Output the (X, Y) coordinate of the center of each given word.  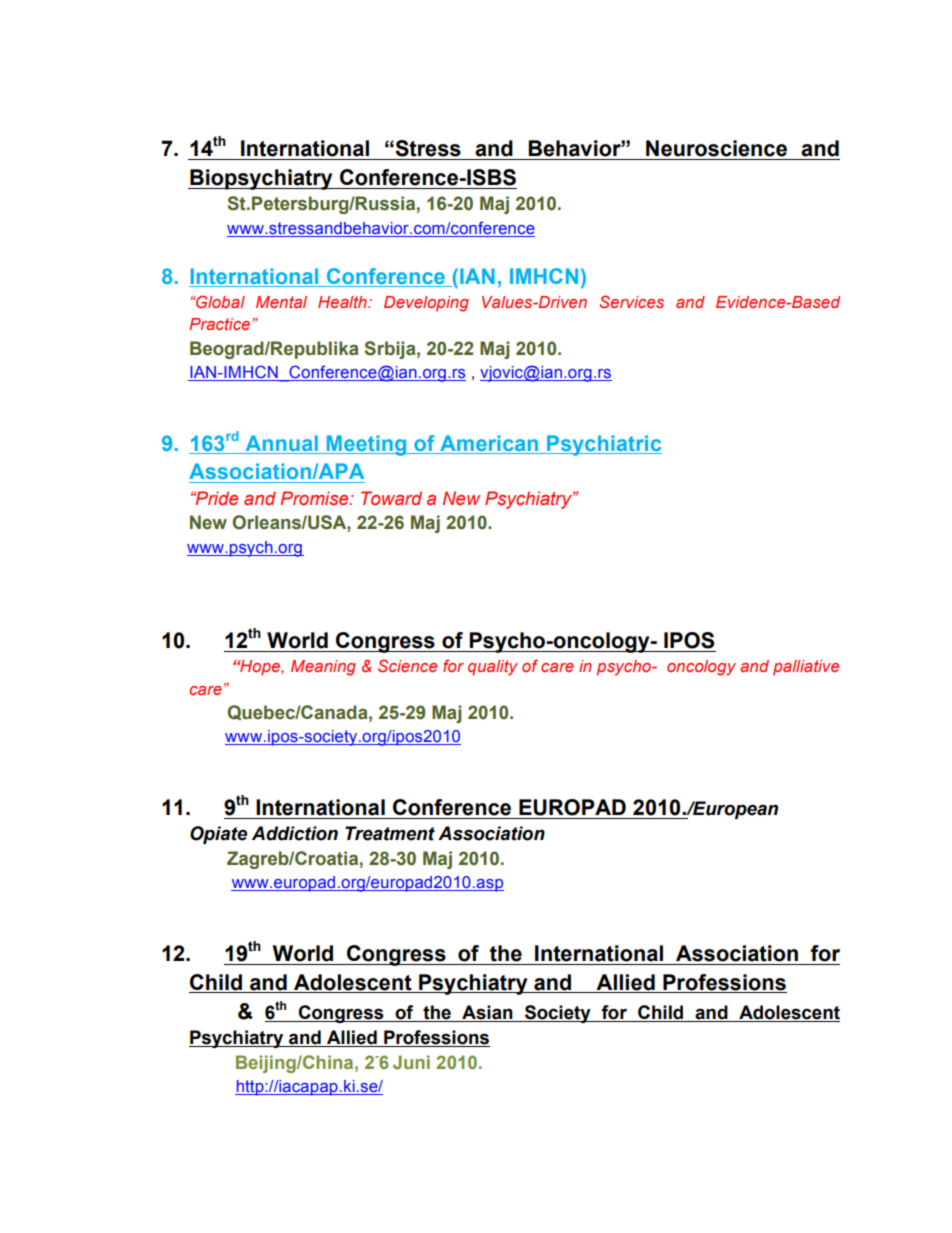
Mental (281, 302)
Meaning (323, 668)
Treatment (390, 833)
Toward (391, 498)
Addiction (295, 833)
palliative (806, 668)
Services (632, 301)
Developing (426, 304)
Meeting (366, 445)
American (489, 443)
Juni (411, 1062)
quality (493, 668)
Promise (315, 498)
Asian (487, 1012)
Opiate (218, 835)
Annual (282, 443)
